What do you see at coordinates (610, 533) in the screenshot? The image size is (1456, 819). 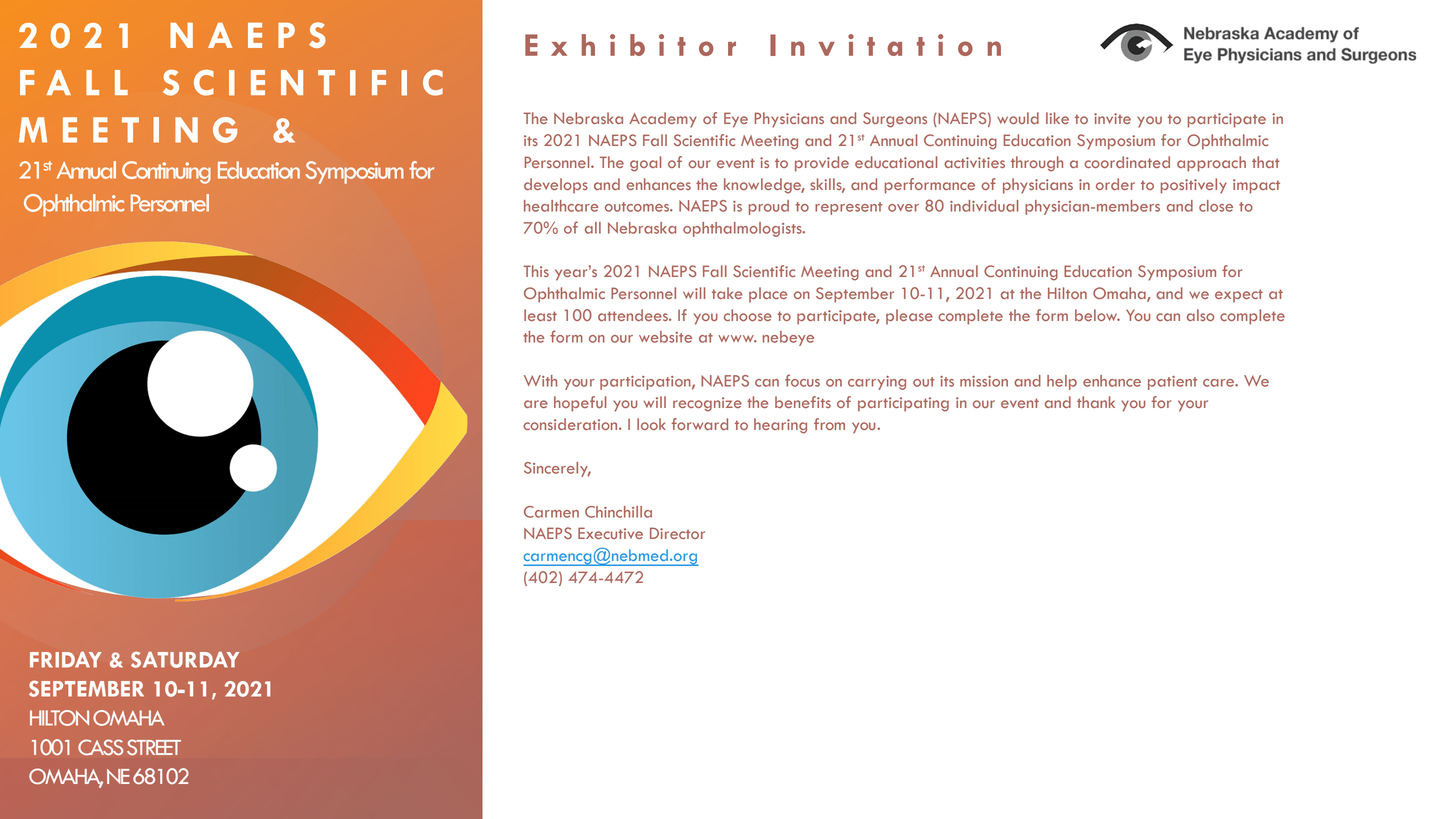 I see `Executive` at bounding box center [610, 533].
